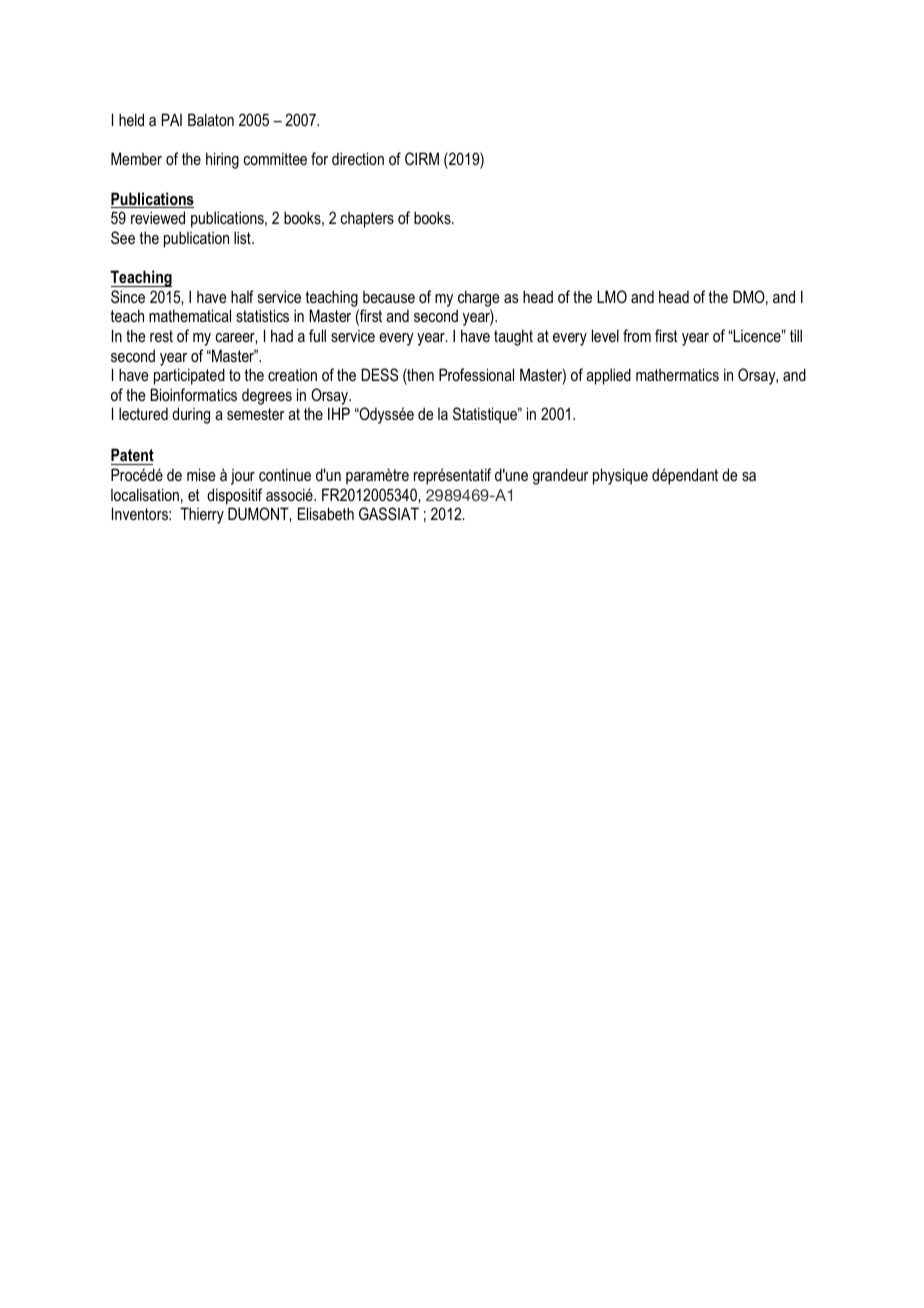 This screenshot has width=924, height=1308. Describe the element at coordinates (243, 237) in the screenshot. I see `list` at that location.
